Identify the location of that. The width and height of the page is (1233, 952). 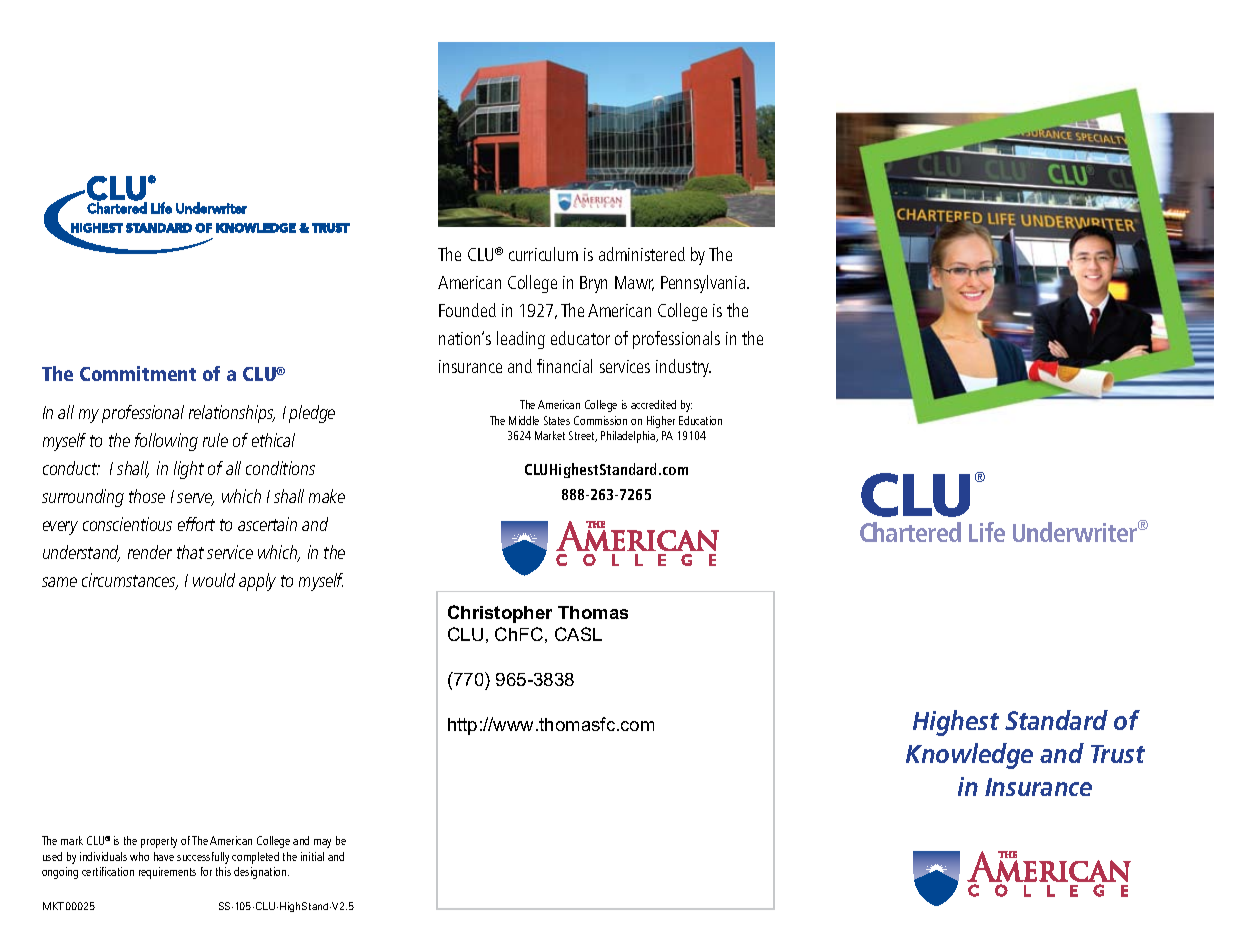
(190, 552).
